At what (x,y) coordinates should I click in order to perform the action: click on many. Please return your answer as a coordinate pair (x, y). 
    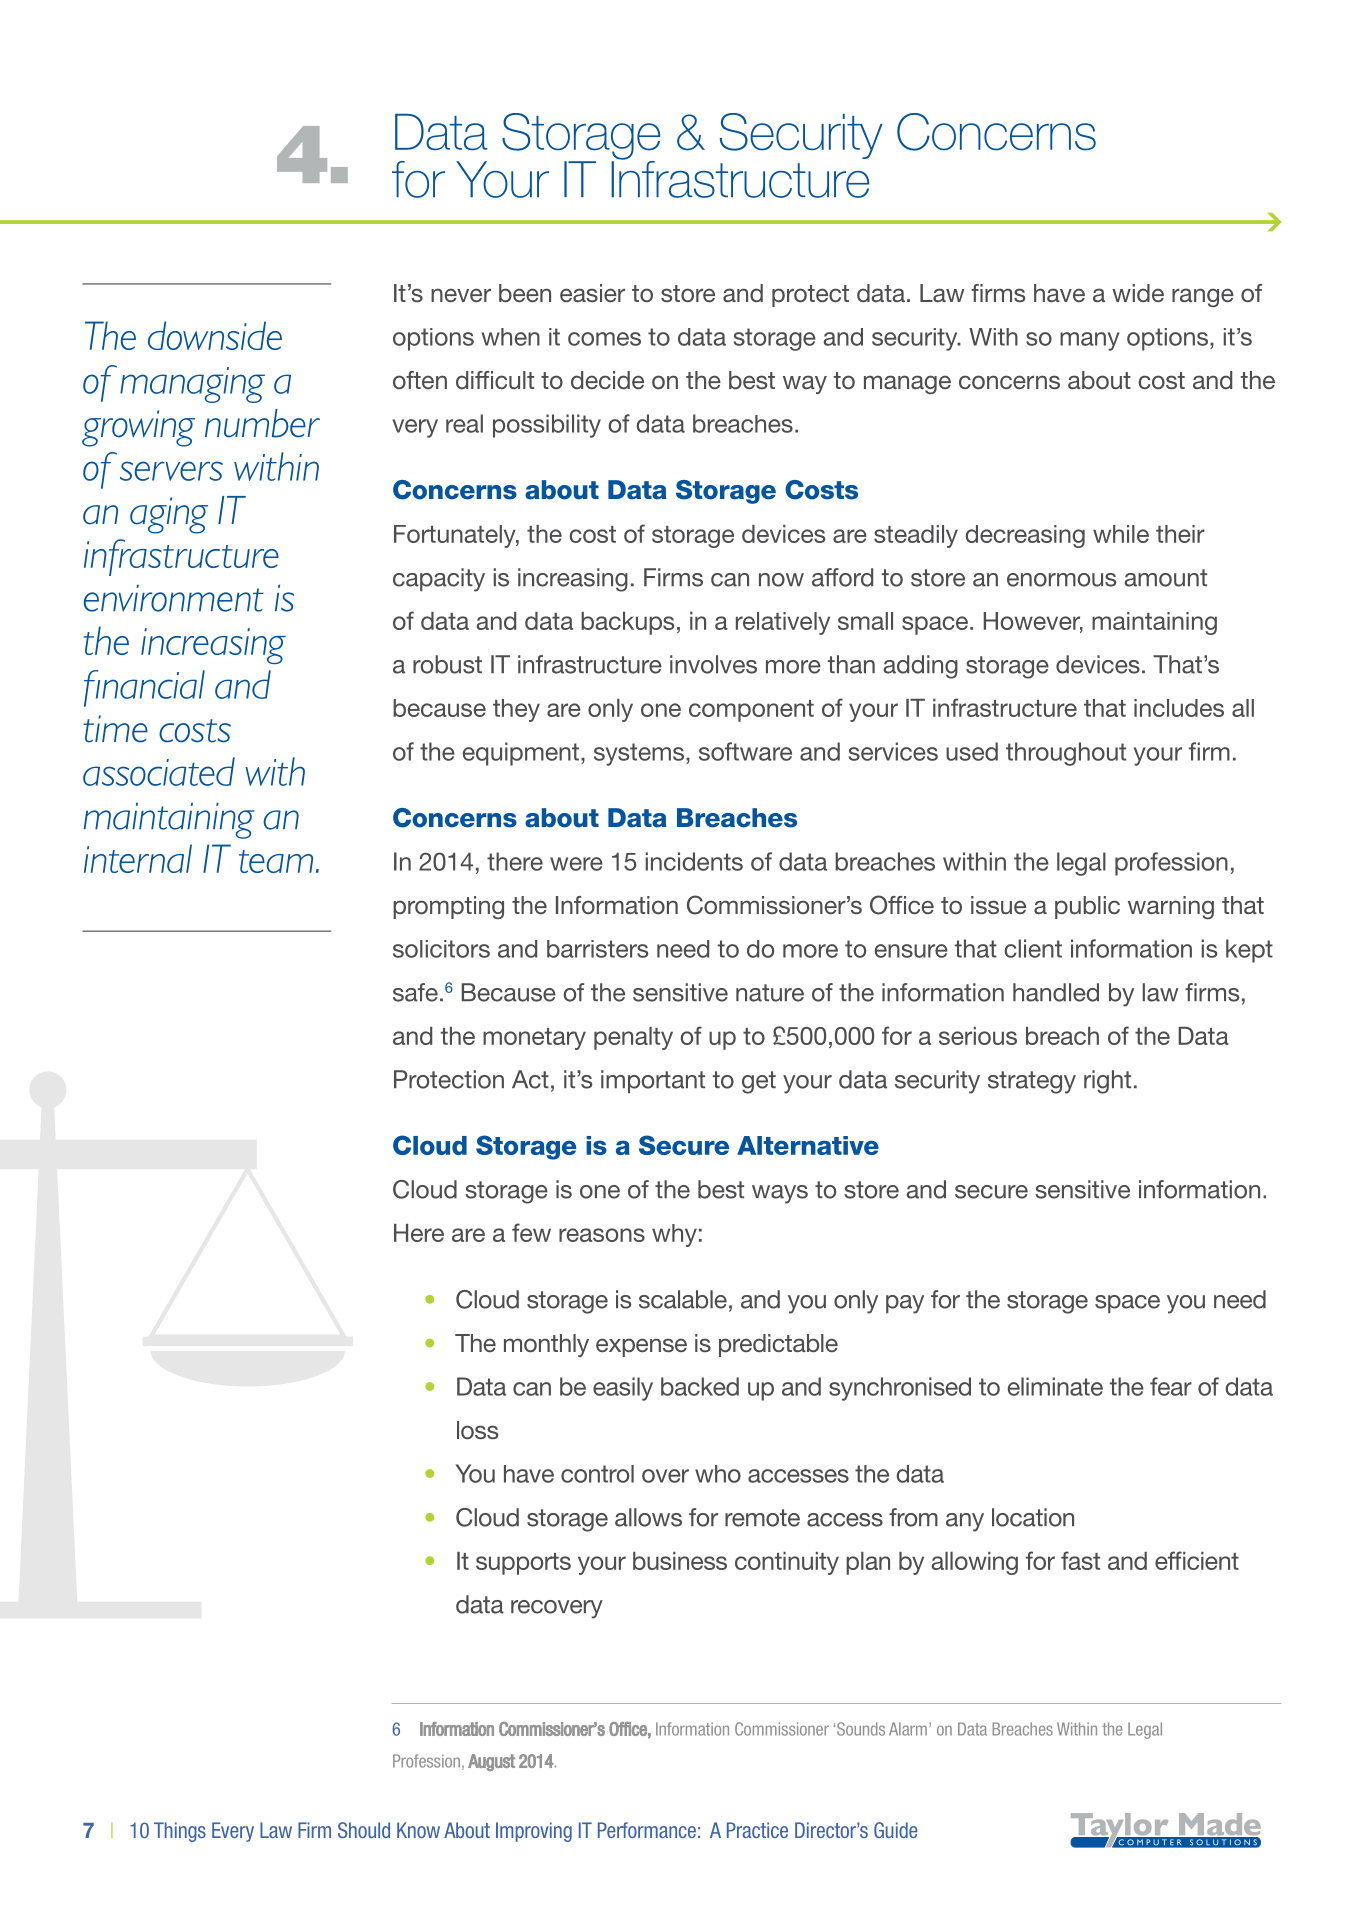
    Looking at the image, I should click on (1090, 341).
